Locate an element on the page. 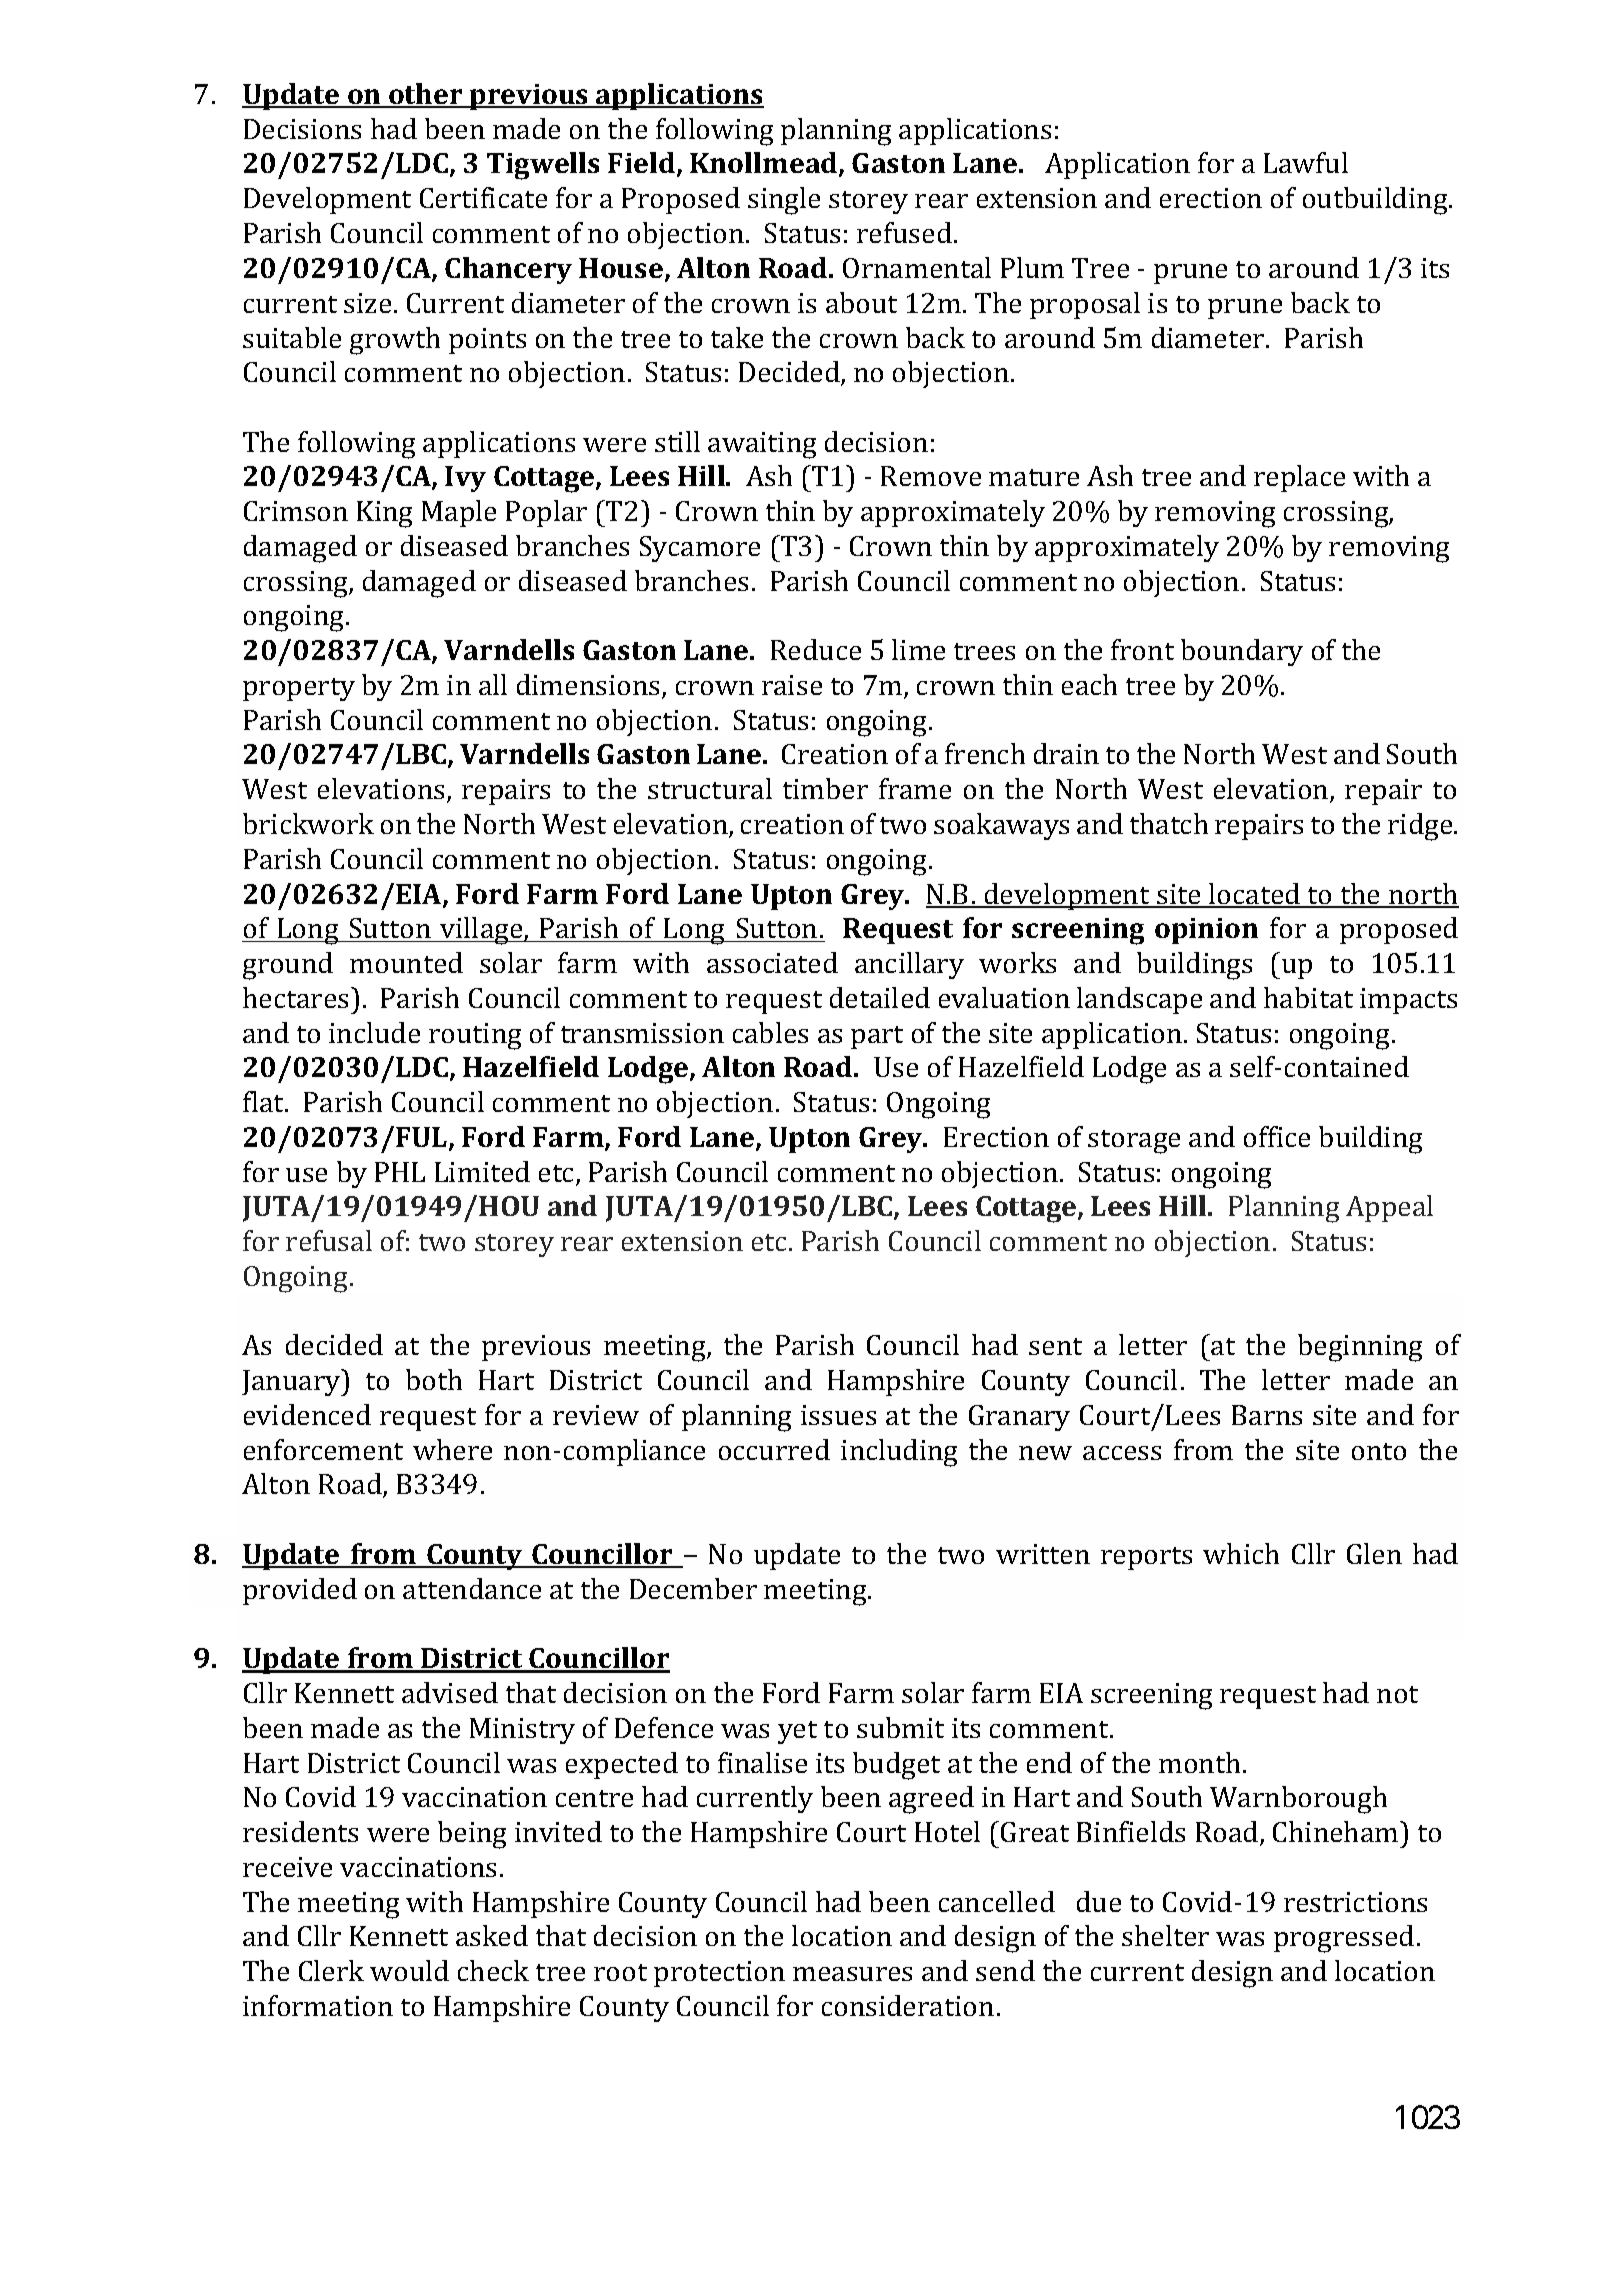 Image resolution: width=1604 pixels, height=2269 pixels. include is located at coordinates (374, 1032).
